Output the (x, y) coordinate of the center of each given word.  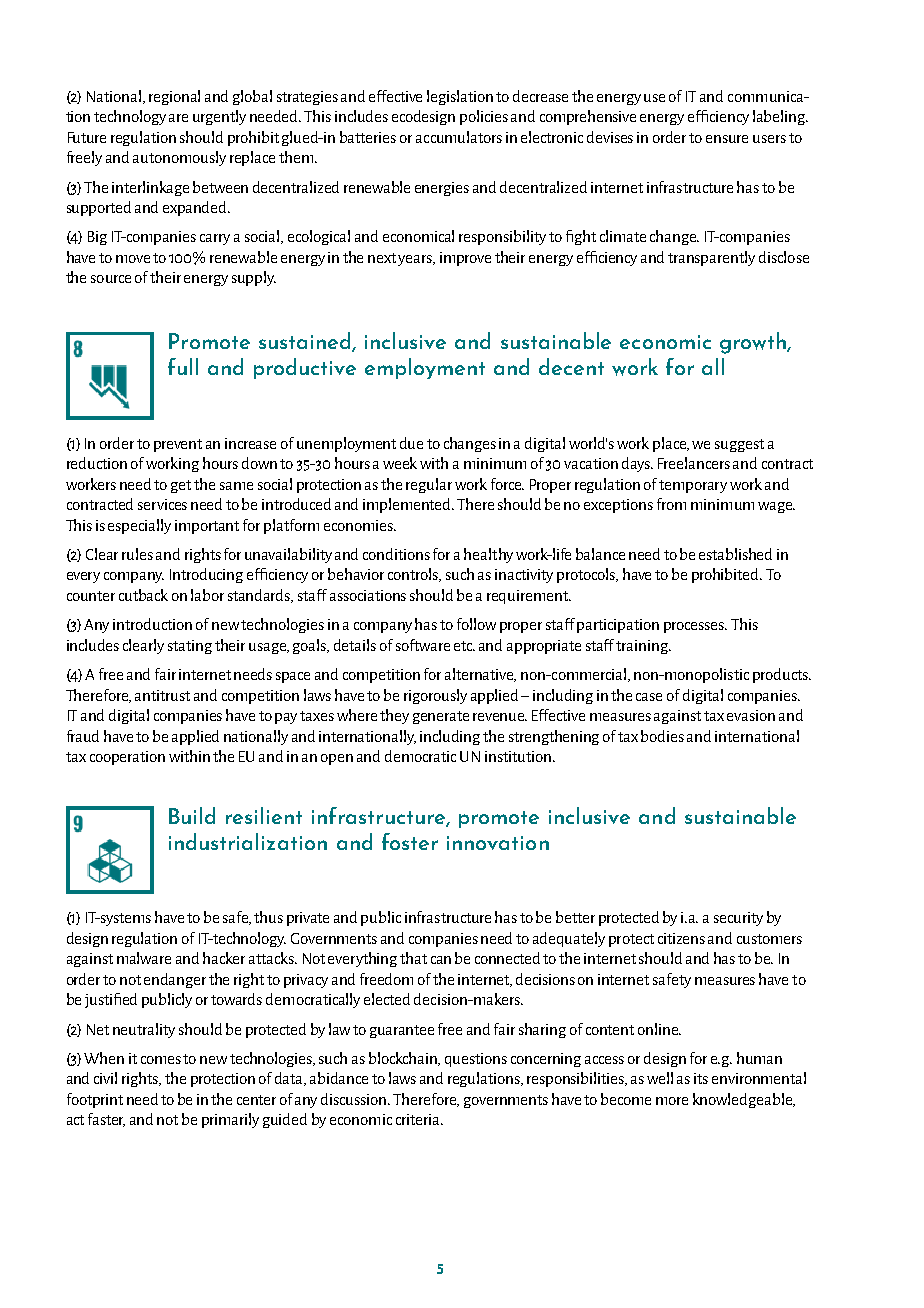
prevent (178, 445)
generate (441, 717)
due (411, 443)
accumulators (459, 137)
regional (174, 97)
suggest (739, 445)
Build (192, 815)
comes (161, 1060)
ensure (727, 139)
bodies (662, 736)
